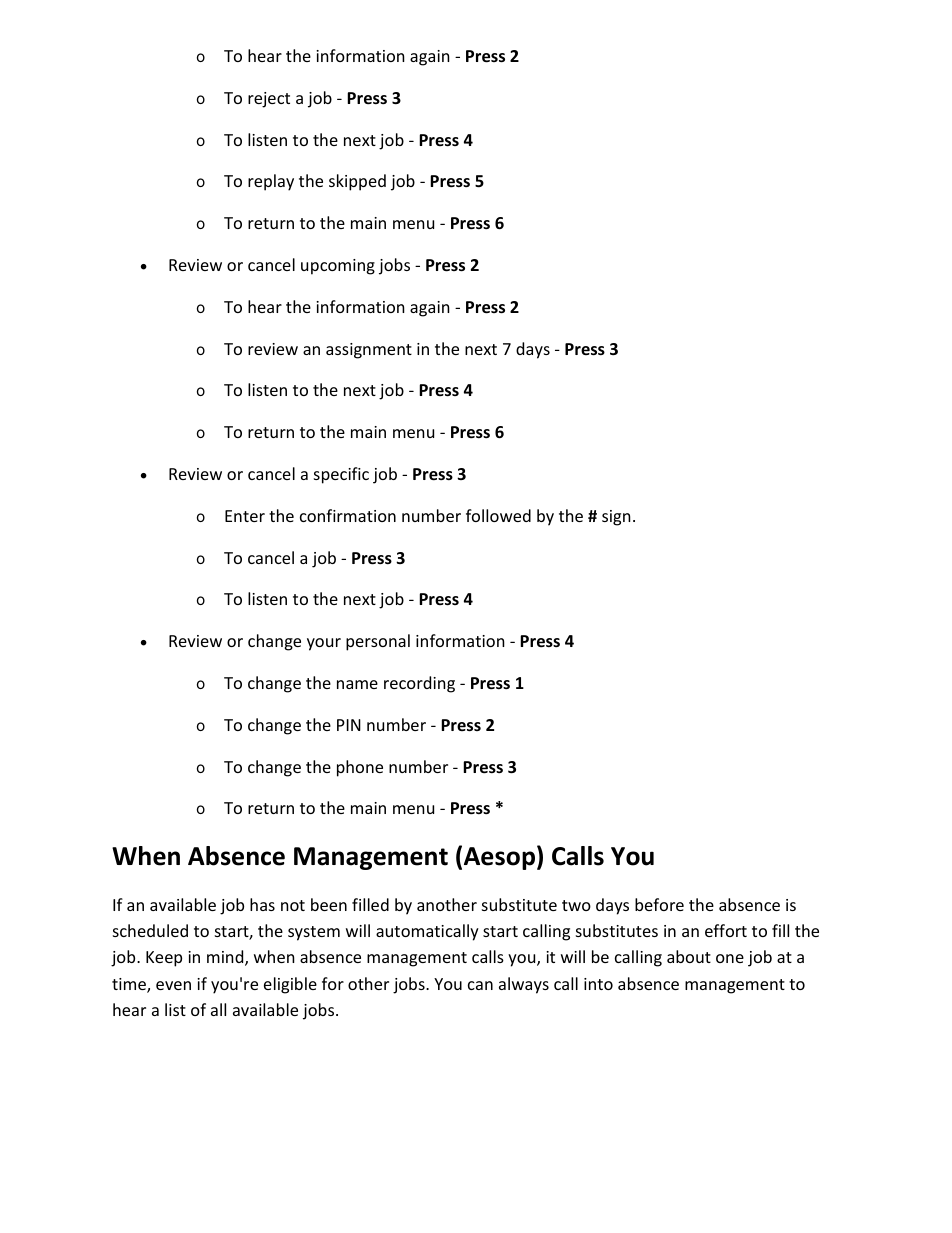 The image size is (952, 1233). What do you see at coordinates (498, 515) in the image?
I see `followed` at bounding box center [498, 515].
